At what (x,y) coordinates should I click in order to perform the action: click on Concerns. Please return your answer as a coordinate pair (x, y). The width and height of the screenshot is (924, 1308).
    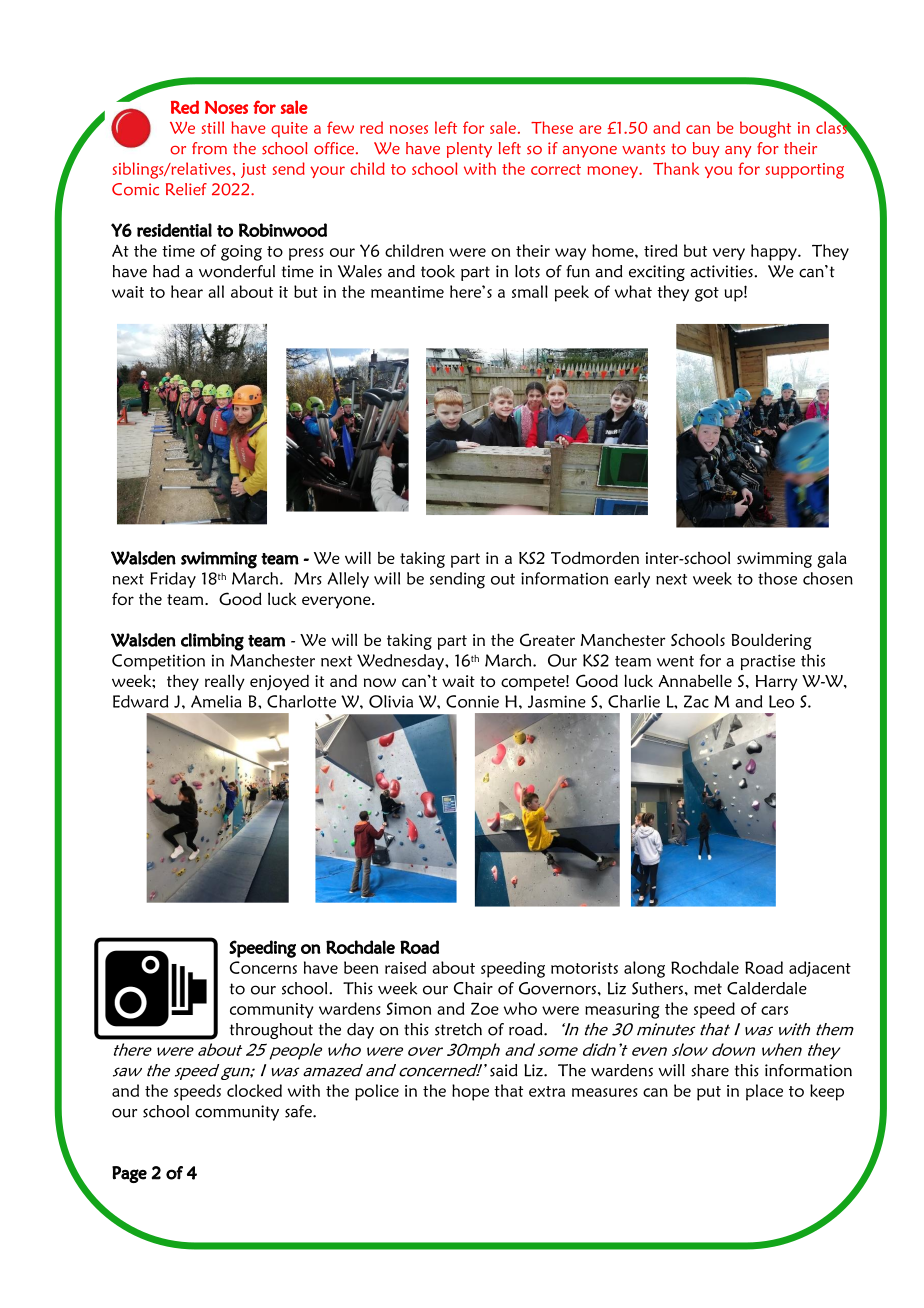
    Looking at the image, I should click on (263, 967).
